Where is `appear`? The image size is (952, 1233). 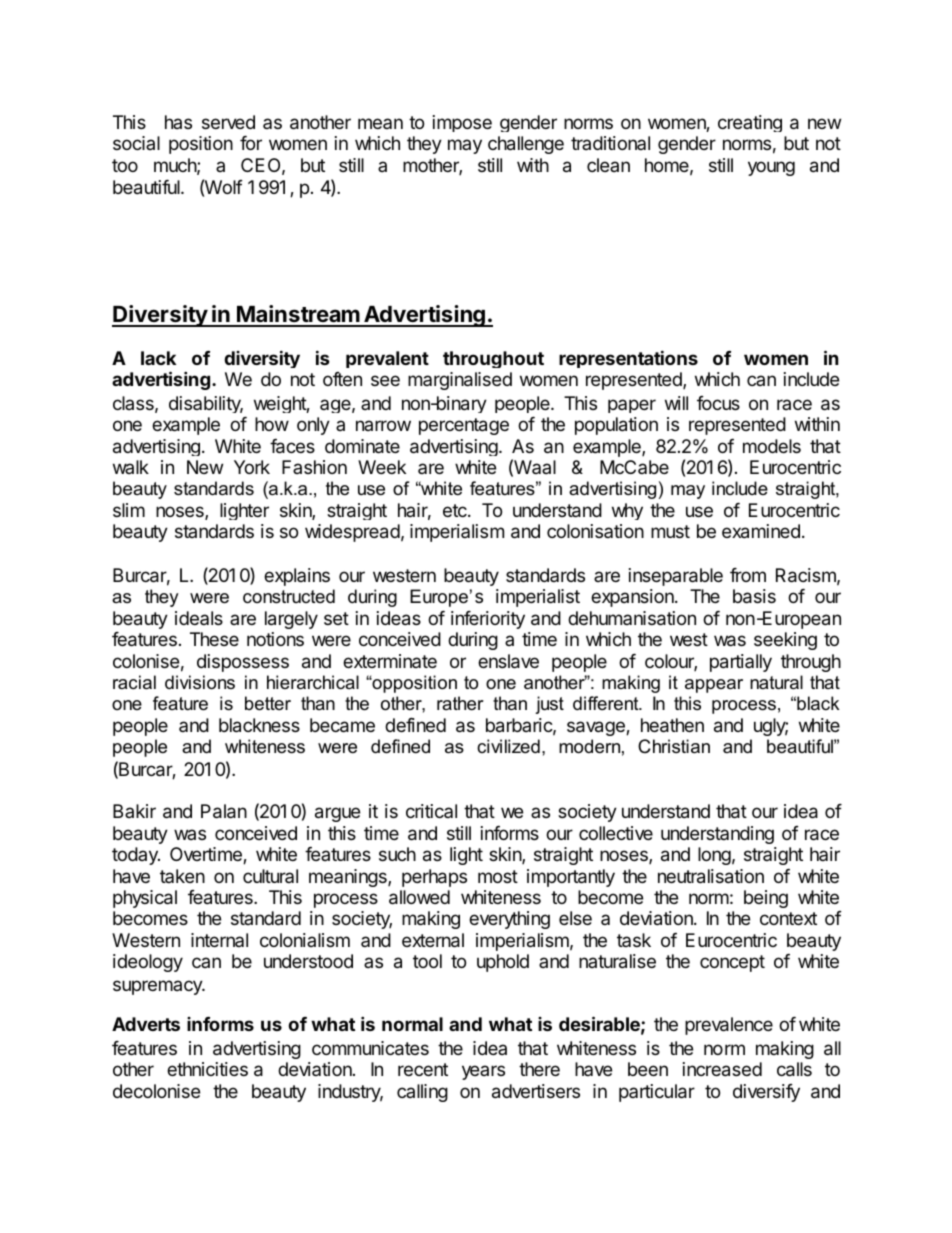
appear is located at coordinates (714, 686).
